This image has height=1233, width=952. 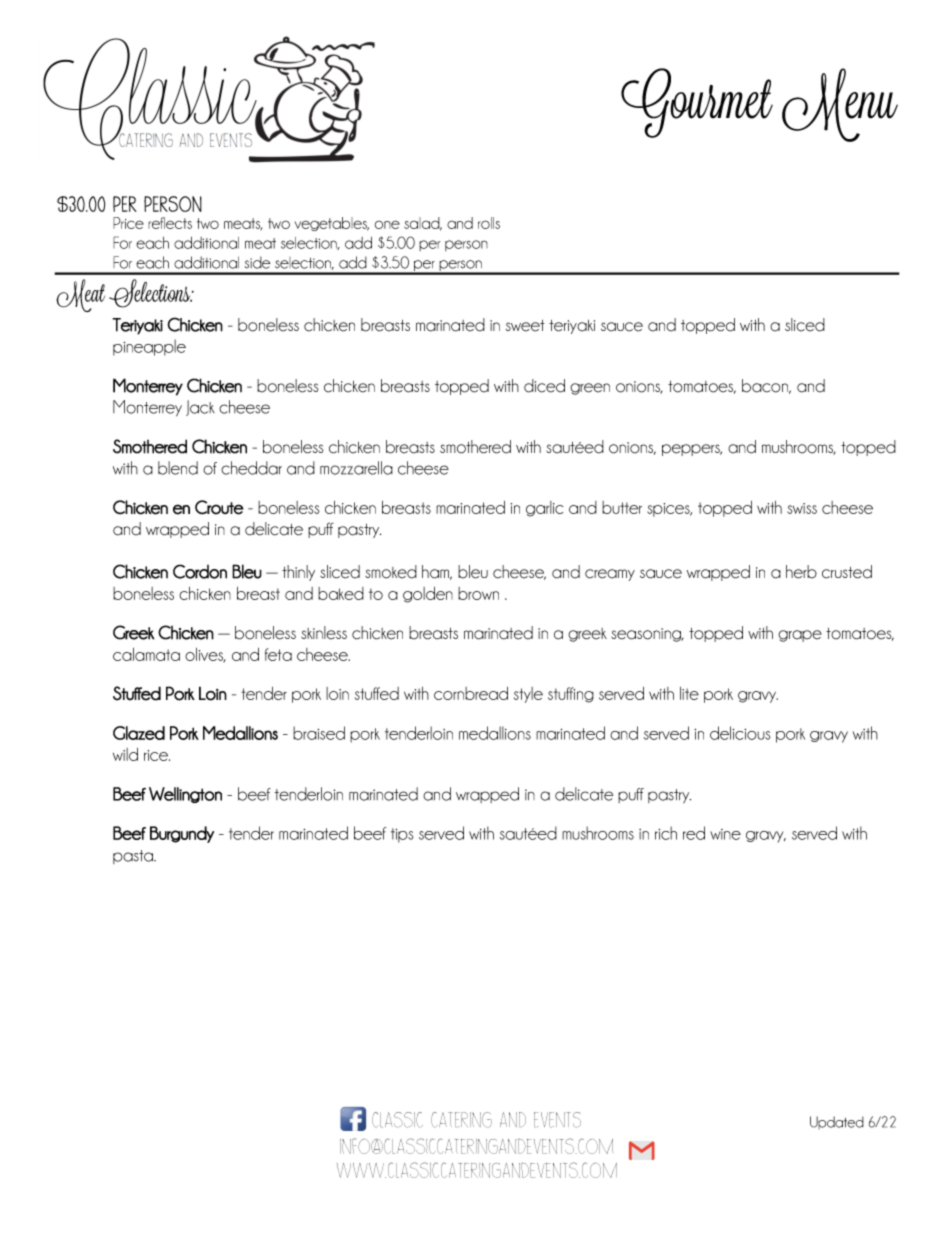 I want to click on Gourmet, so click(x=697, y=103).
